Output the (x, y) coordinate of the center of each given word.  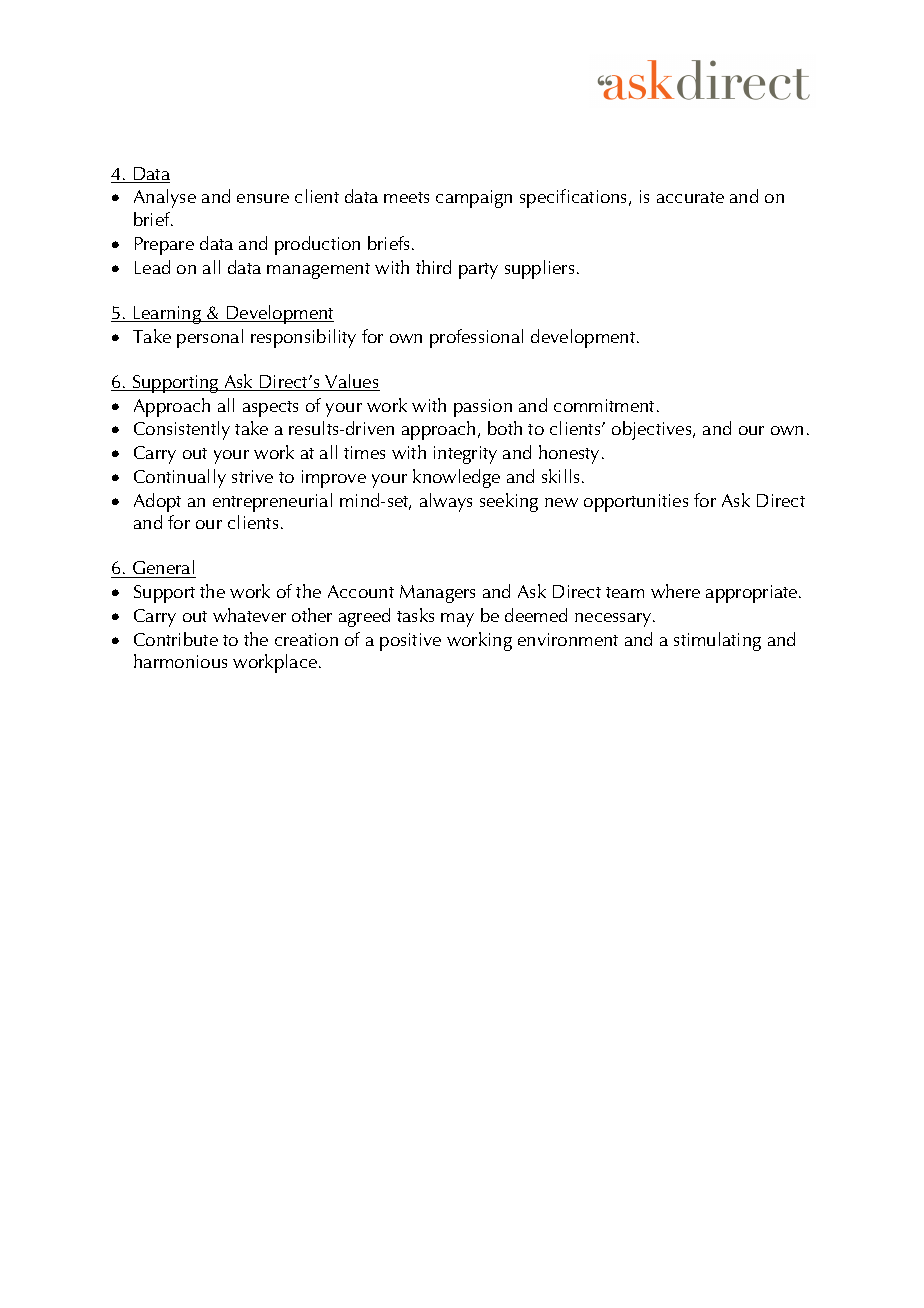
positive (410, 642)
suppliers (539, 269)
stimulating (717, 641)
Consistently (182, 430)
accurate (690, 197)
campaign (474, 199)
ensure (263, 198)
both (505, 428)
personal (210, 338)
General (163, 569)
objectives (653, 430)
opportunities (636, 503)
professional (476, 338)
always (446, 502)
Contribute (176, 639)
